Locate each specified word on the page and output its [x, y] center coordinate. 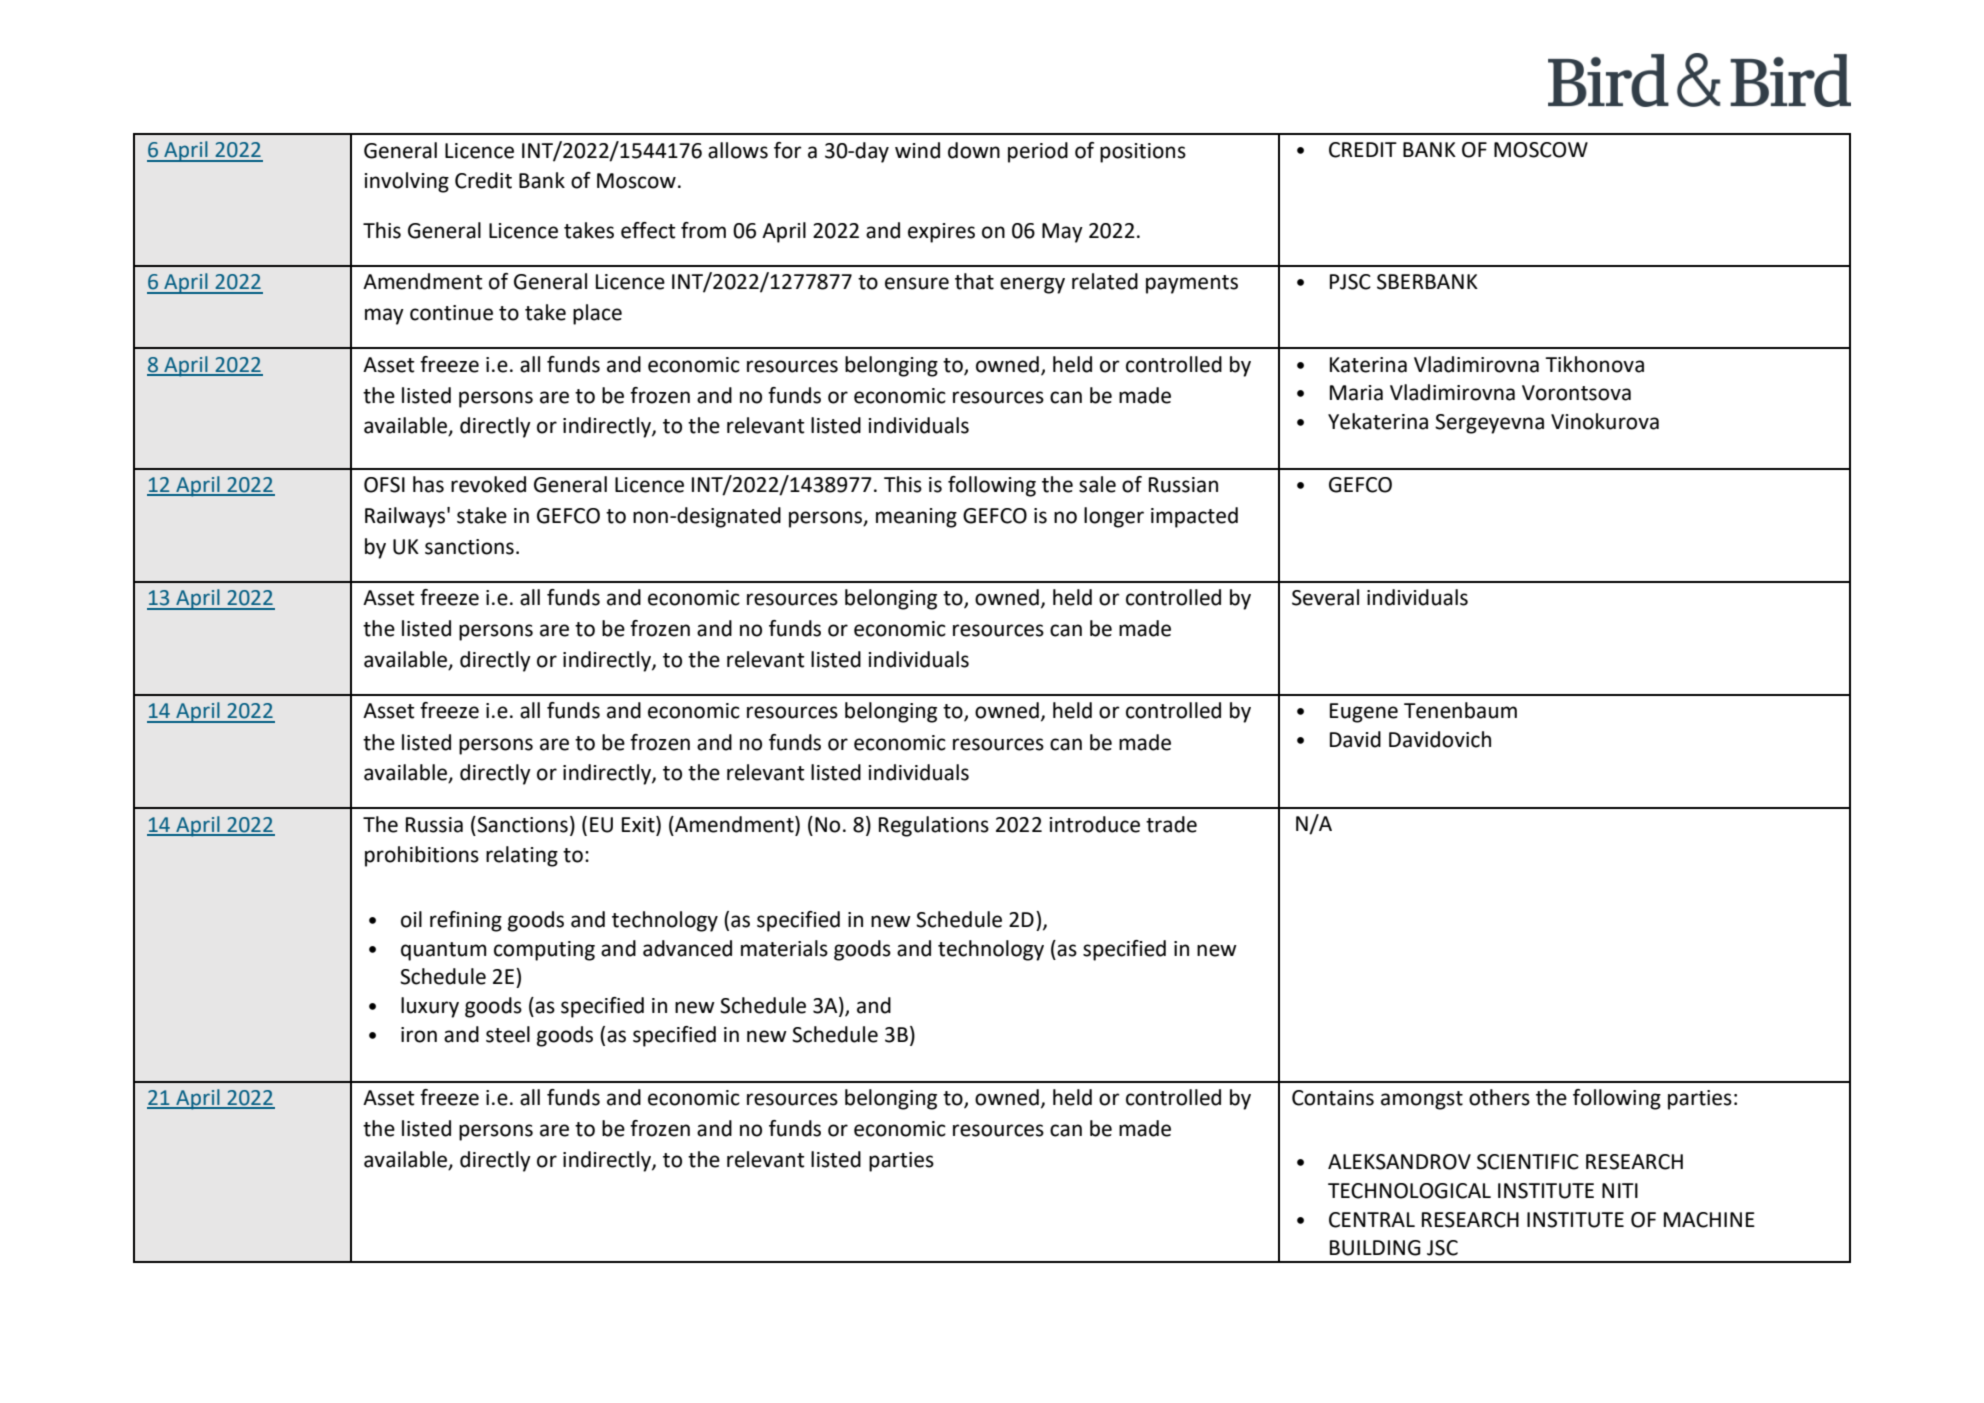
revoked [488, 484]
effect [648, 230]
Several [1325, 597]
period [1038, 152]
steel [508, 1034]
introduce [1095, 824]
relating [522, 856]
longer [1114, 517]
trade [1171, 824]
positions [1143, 153]
